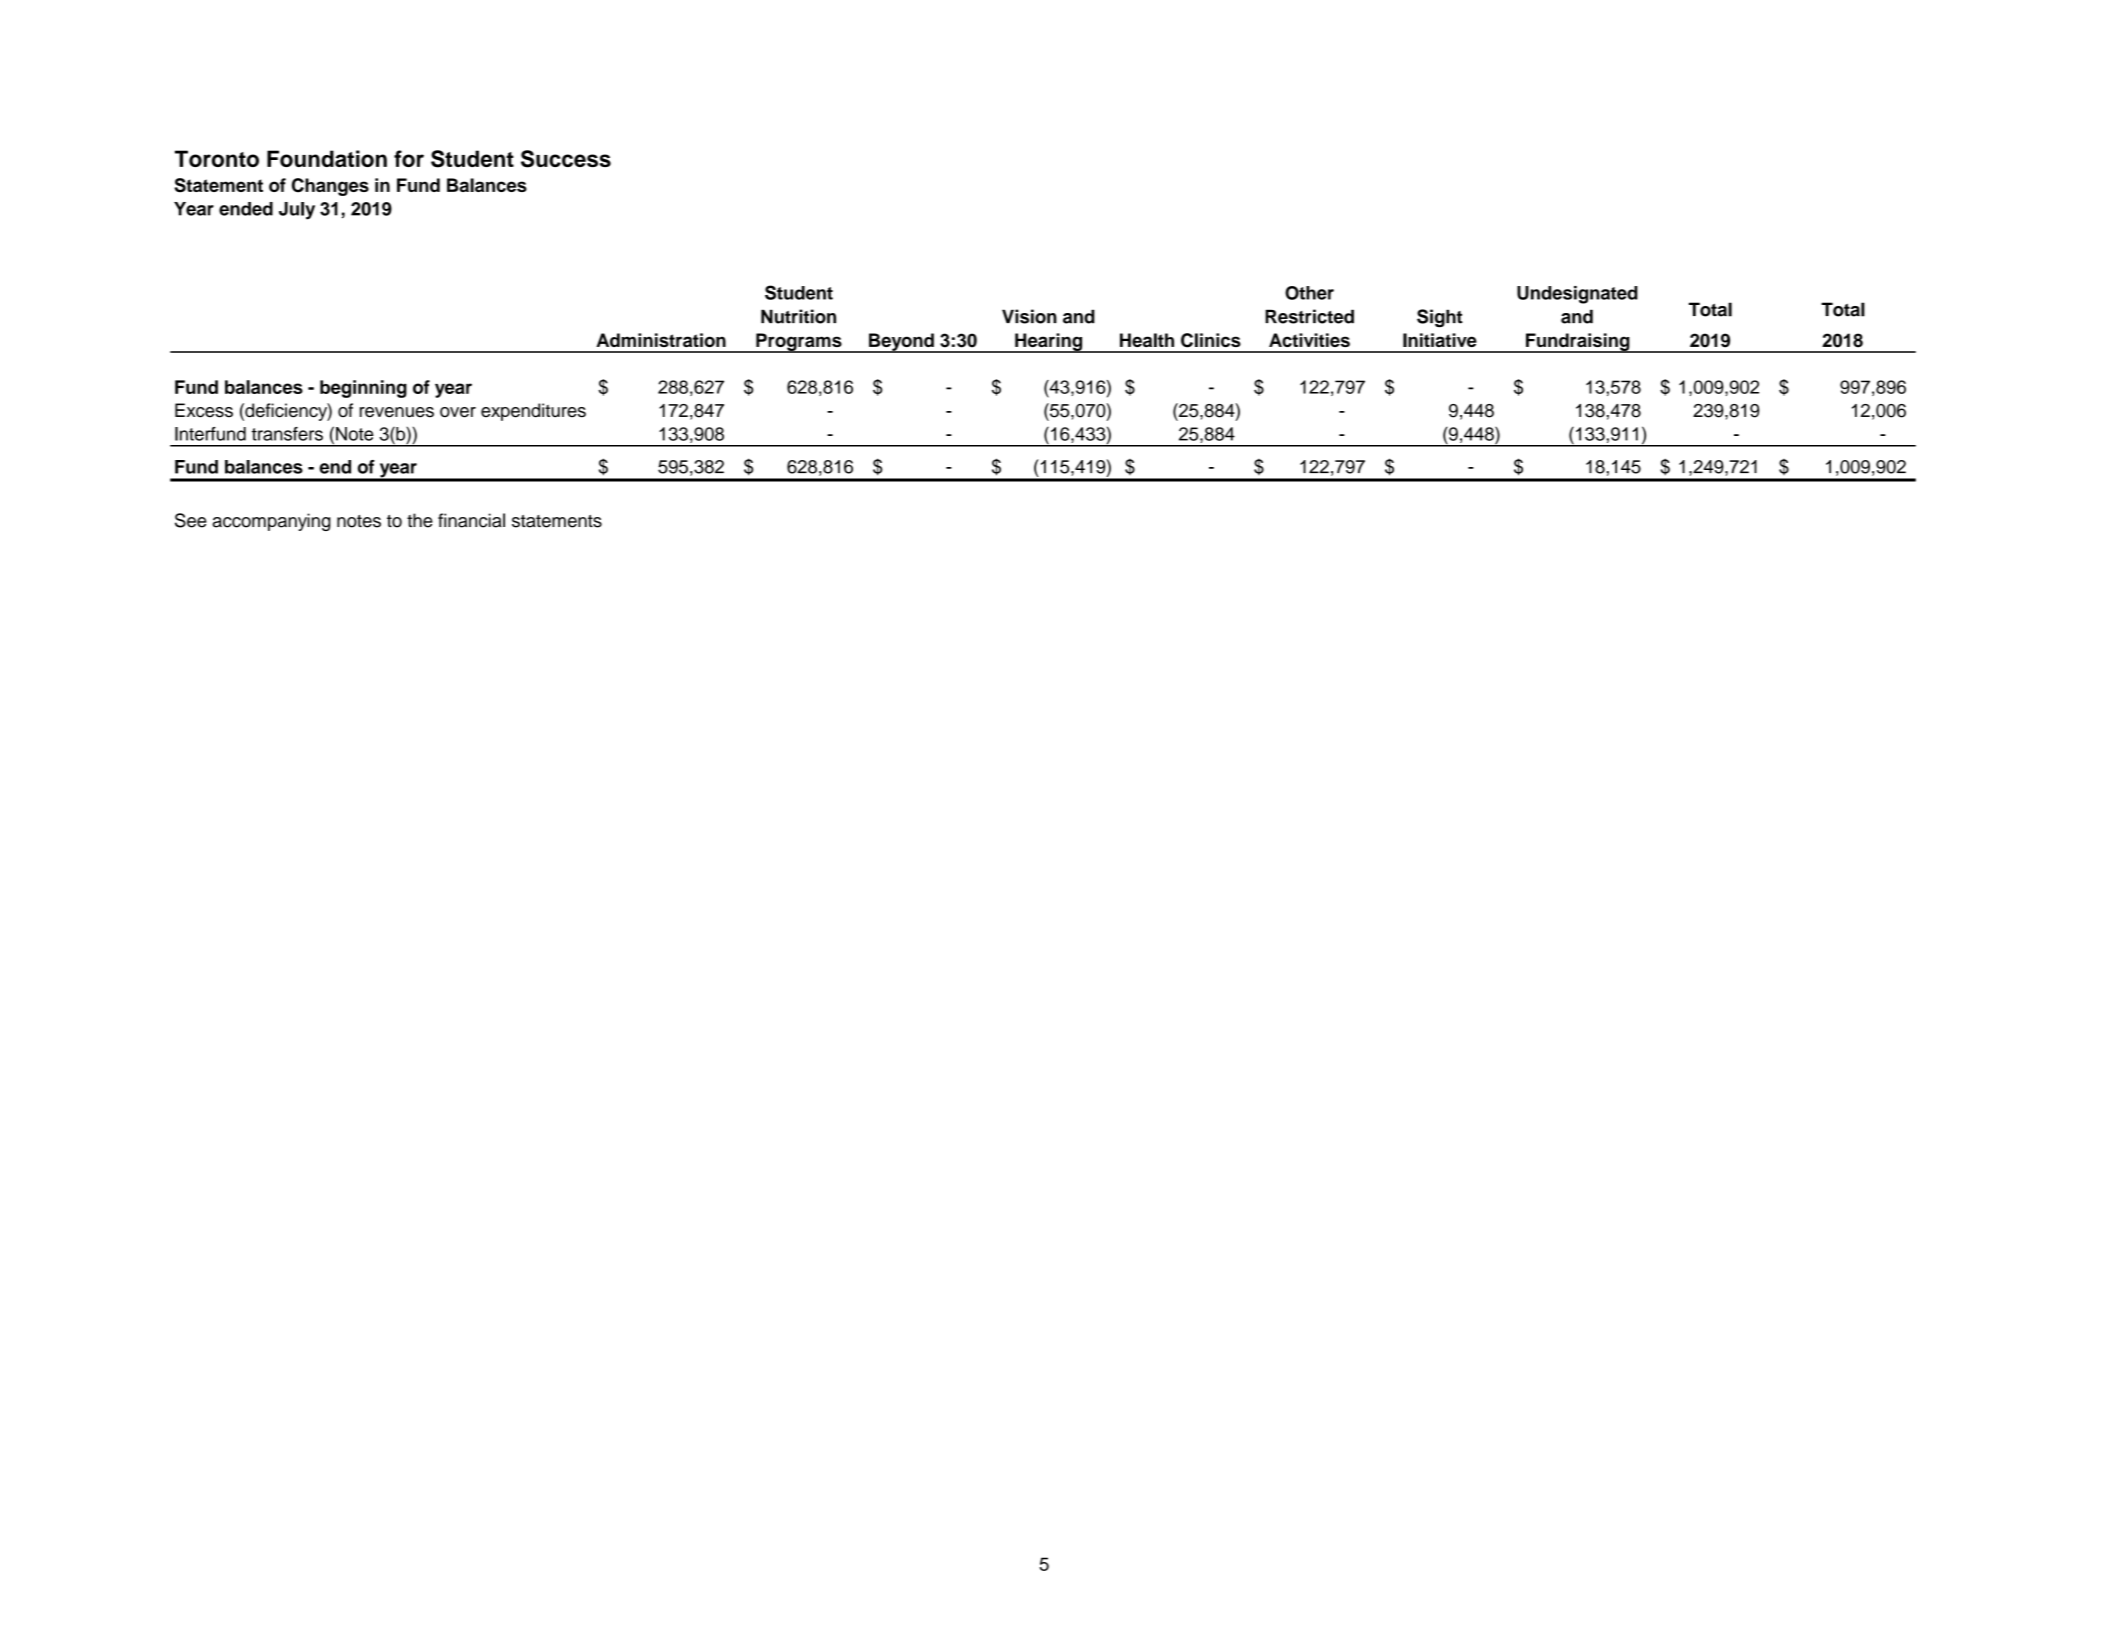 The width and height of the document is (2118, 1637). I want to click on Changes, so click(330, 187).
